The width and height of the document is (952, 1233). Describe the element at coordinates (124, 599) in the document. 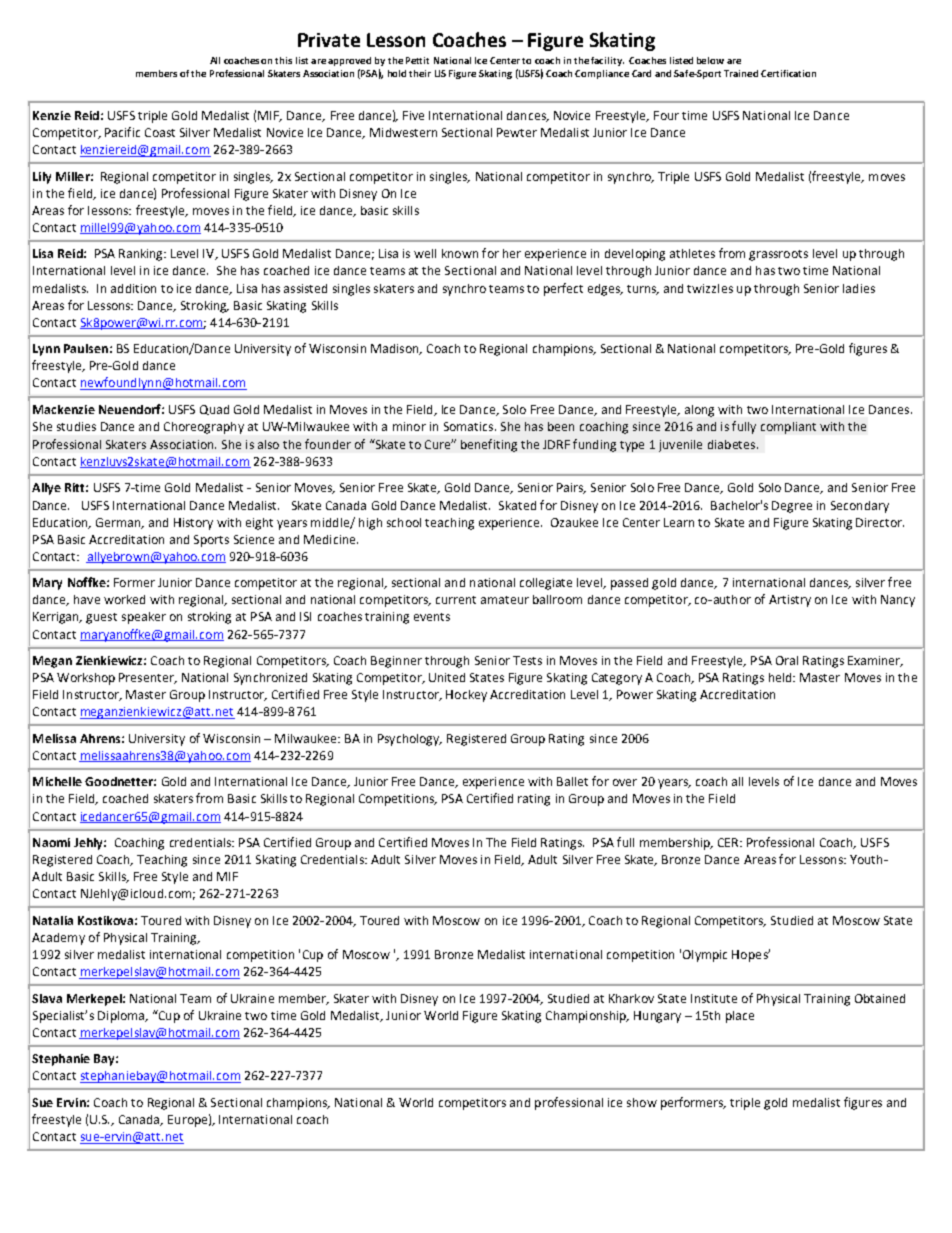

I see `worked` at that location.
